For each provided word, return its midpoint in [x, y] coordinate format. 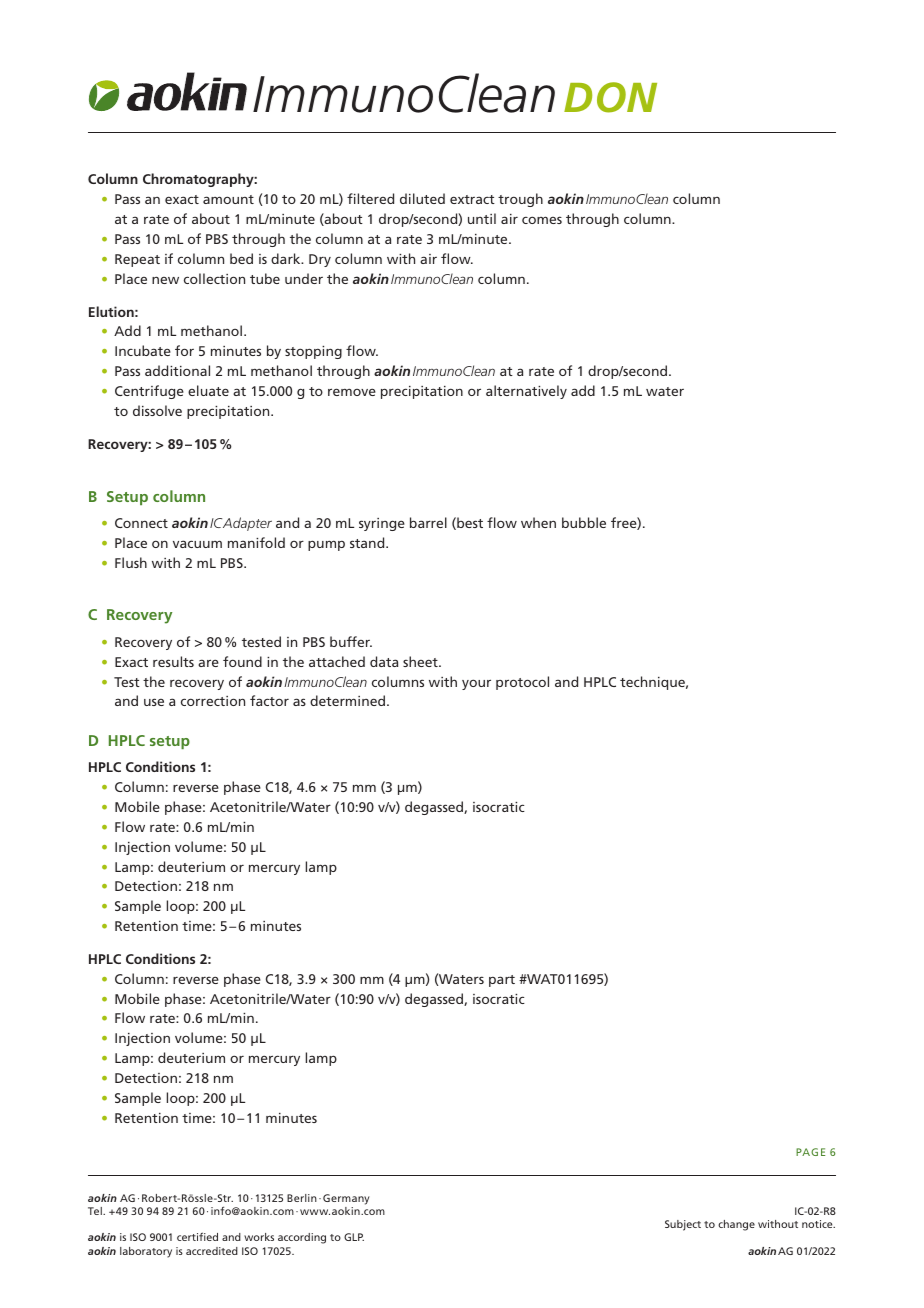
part [502, 981]
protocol [522, 683]
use [154, 702]
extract [472, 199]
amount [228, 199]
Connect [141, 523]
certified [197, 1236]
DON [610, 97]
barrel [428, 522]
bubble [584, 522]
